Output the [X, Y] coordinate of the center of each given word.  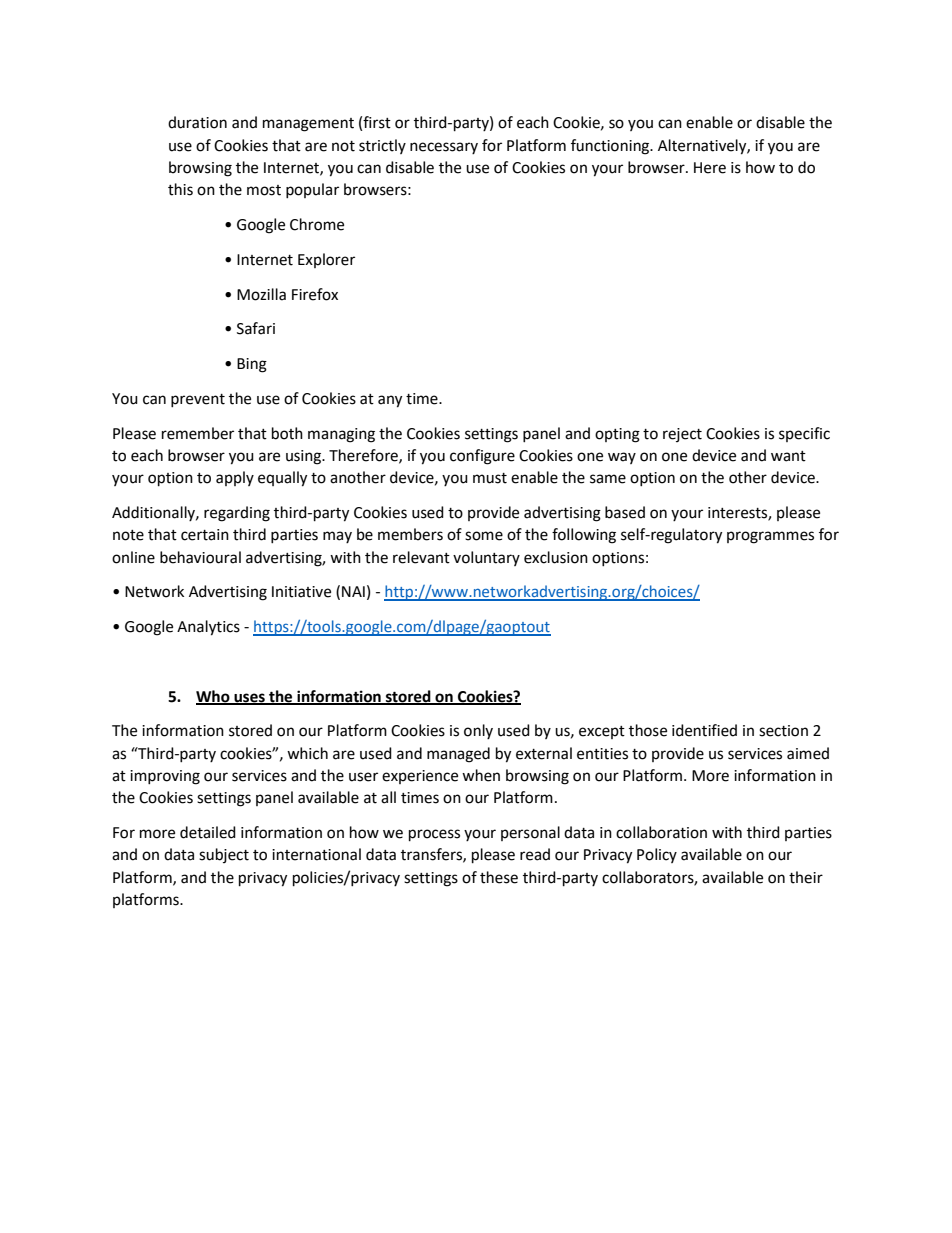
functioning [611, 147]
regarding [237, 514]
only [478, 731]
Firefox [315, 294]
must [490, 478]
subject [224, 855]
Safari [256, 328]
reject [682, 435]
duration [197, 122]
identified [704, 730]
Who [214, 697]
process [434, 835]
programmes [770, 537]
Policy [657, 855]
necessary [444, 148]
